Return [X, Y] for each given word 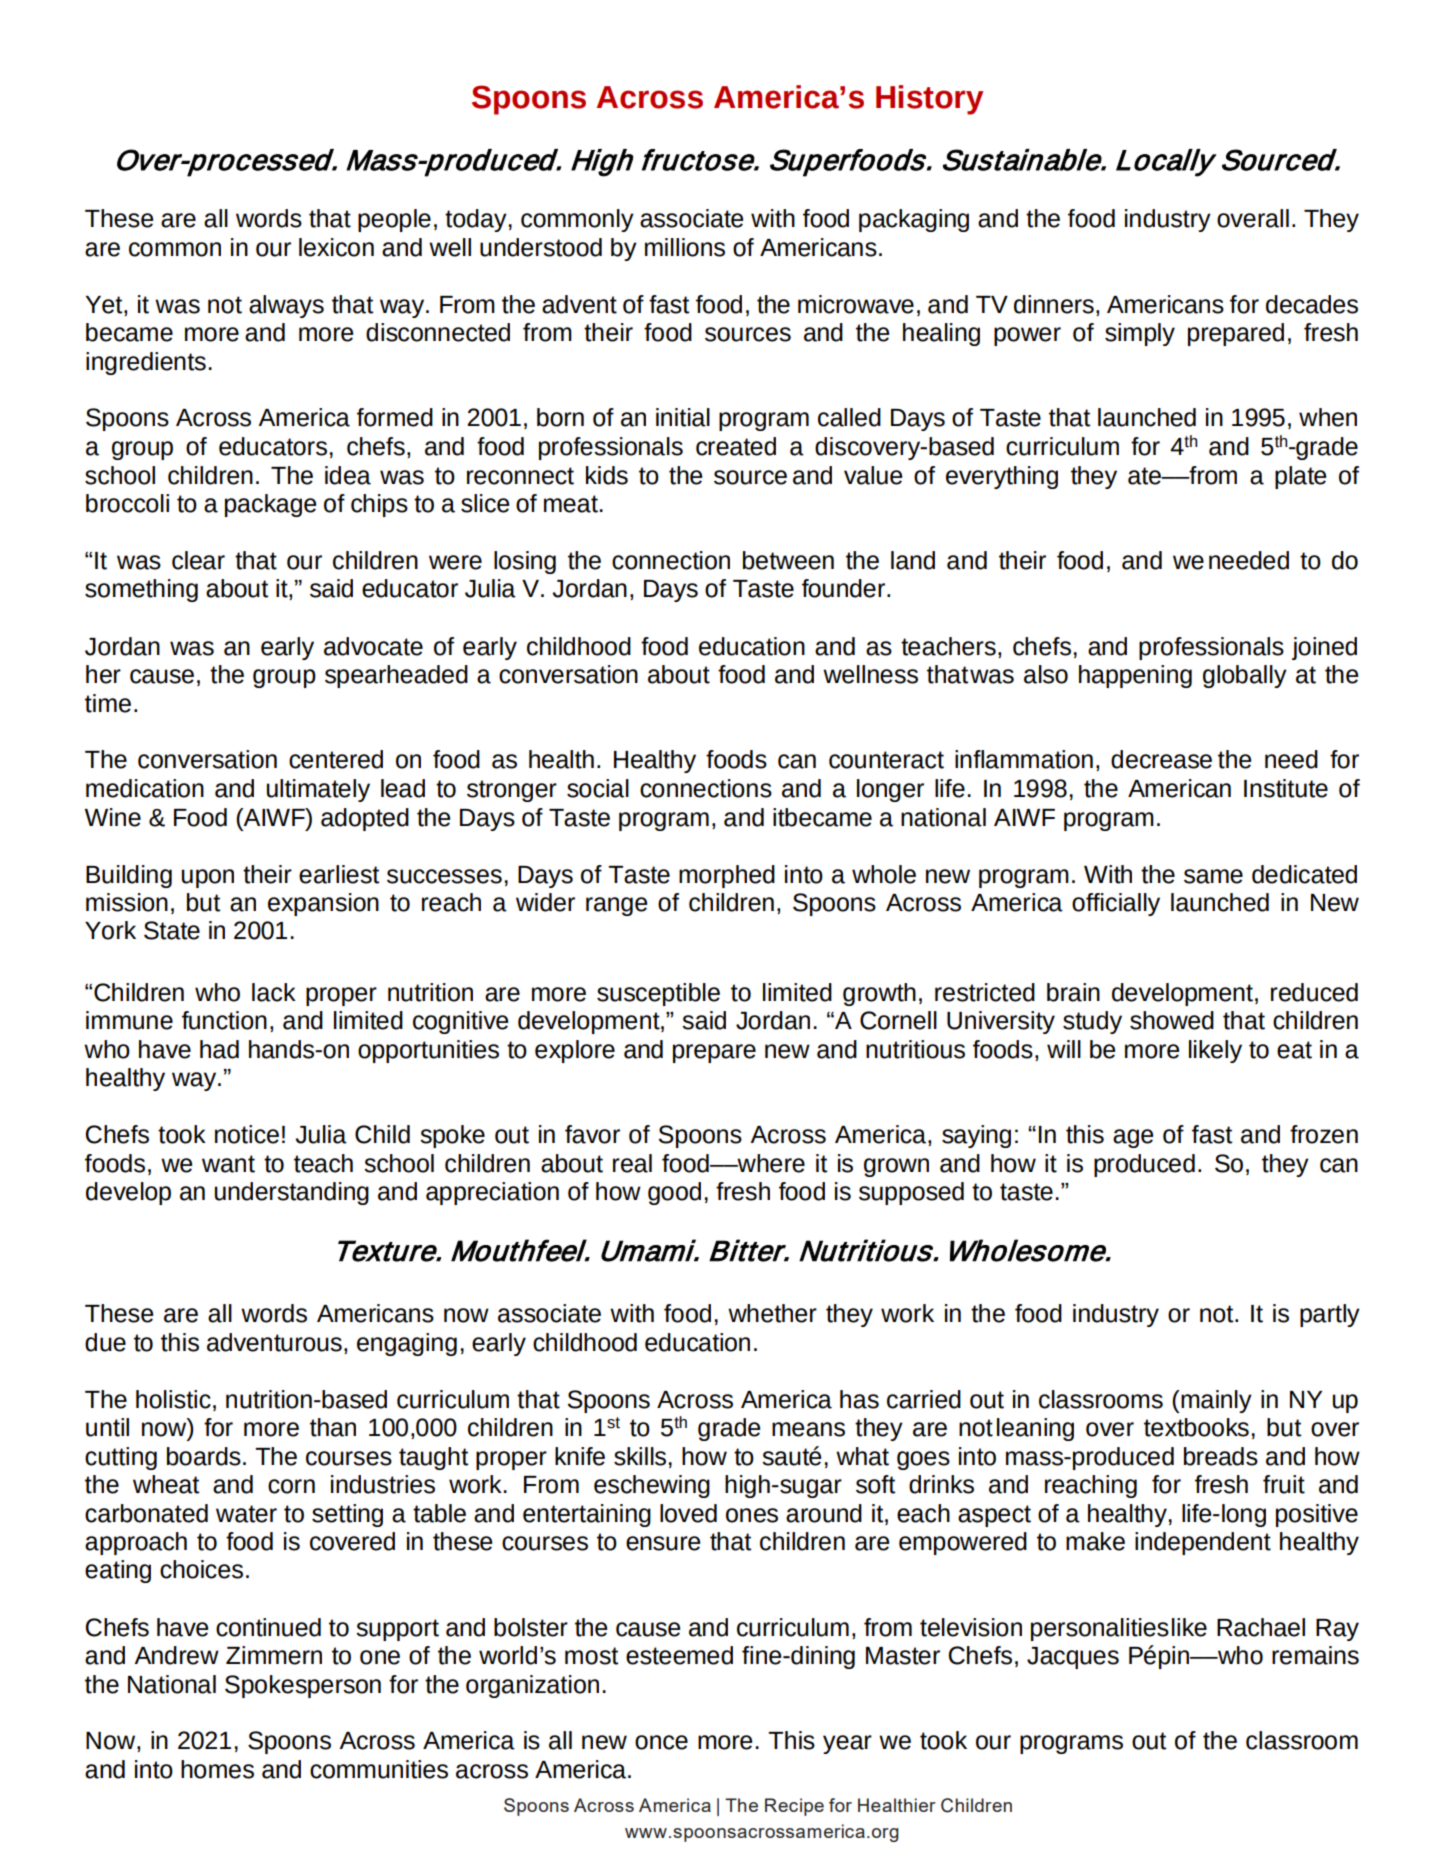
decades [1312, 304]
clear [198, 560]
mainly [1215, 1401]
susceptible [658, 994]
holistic [173, 1399]
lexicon [336, 247]
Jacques [1073, 1658]
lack [274, 992]
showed [1172, 1020]
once [661, 1742]
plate [1300, 477]
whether [772, 1313]
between [788, 560]
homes [217, 1769]
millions [685, 247]
